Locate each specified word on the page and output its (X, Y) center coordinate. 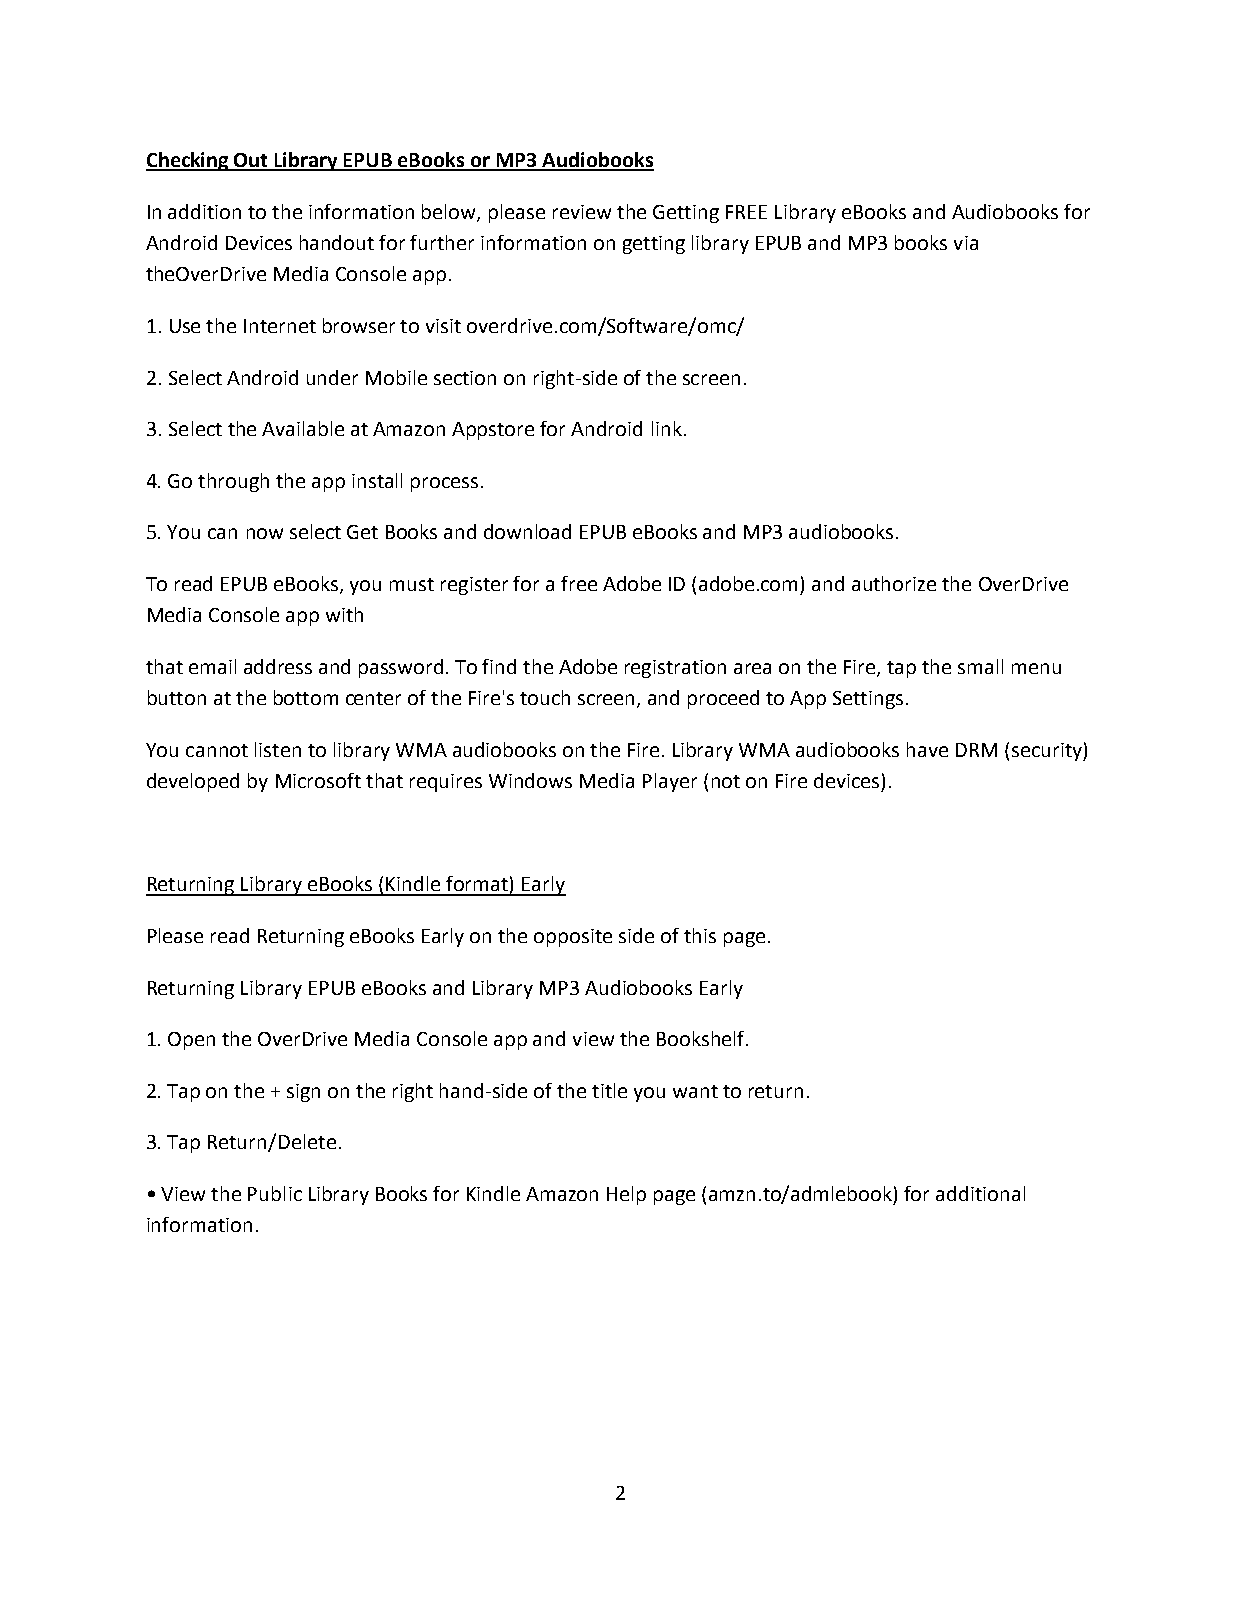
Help (626, 1195)
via (966, 243)
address (278, 666)
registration (675, 669)
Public (275, 1193)
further (442, 242)
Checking (188, 161)
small (980, 666)
